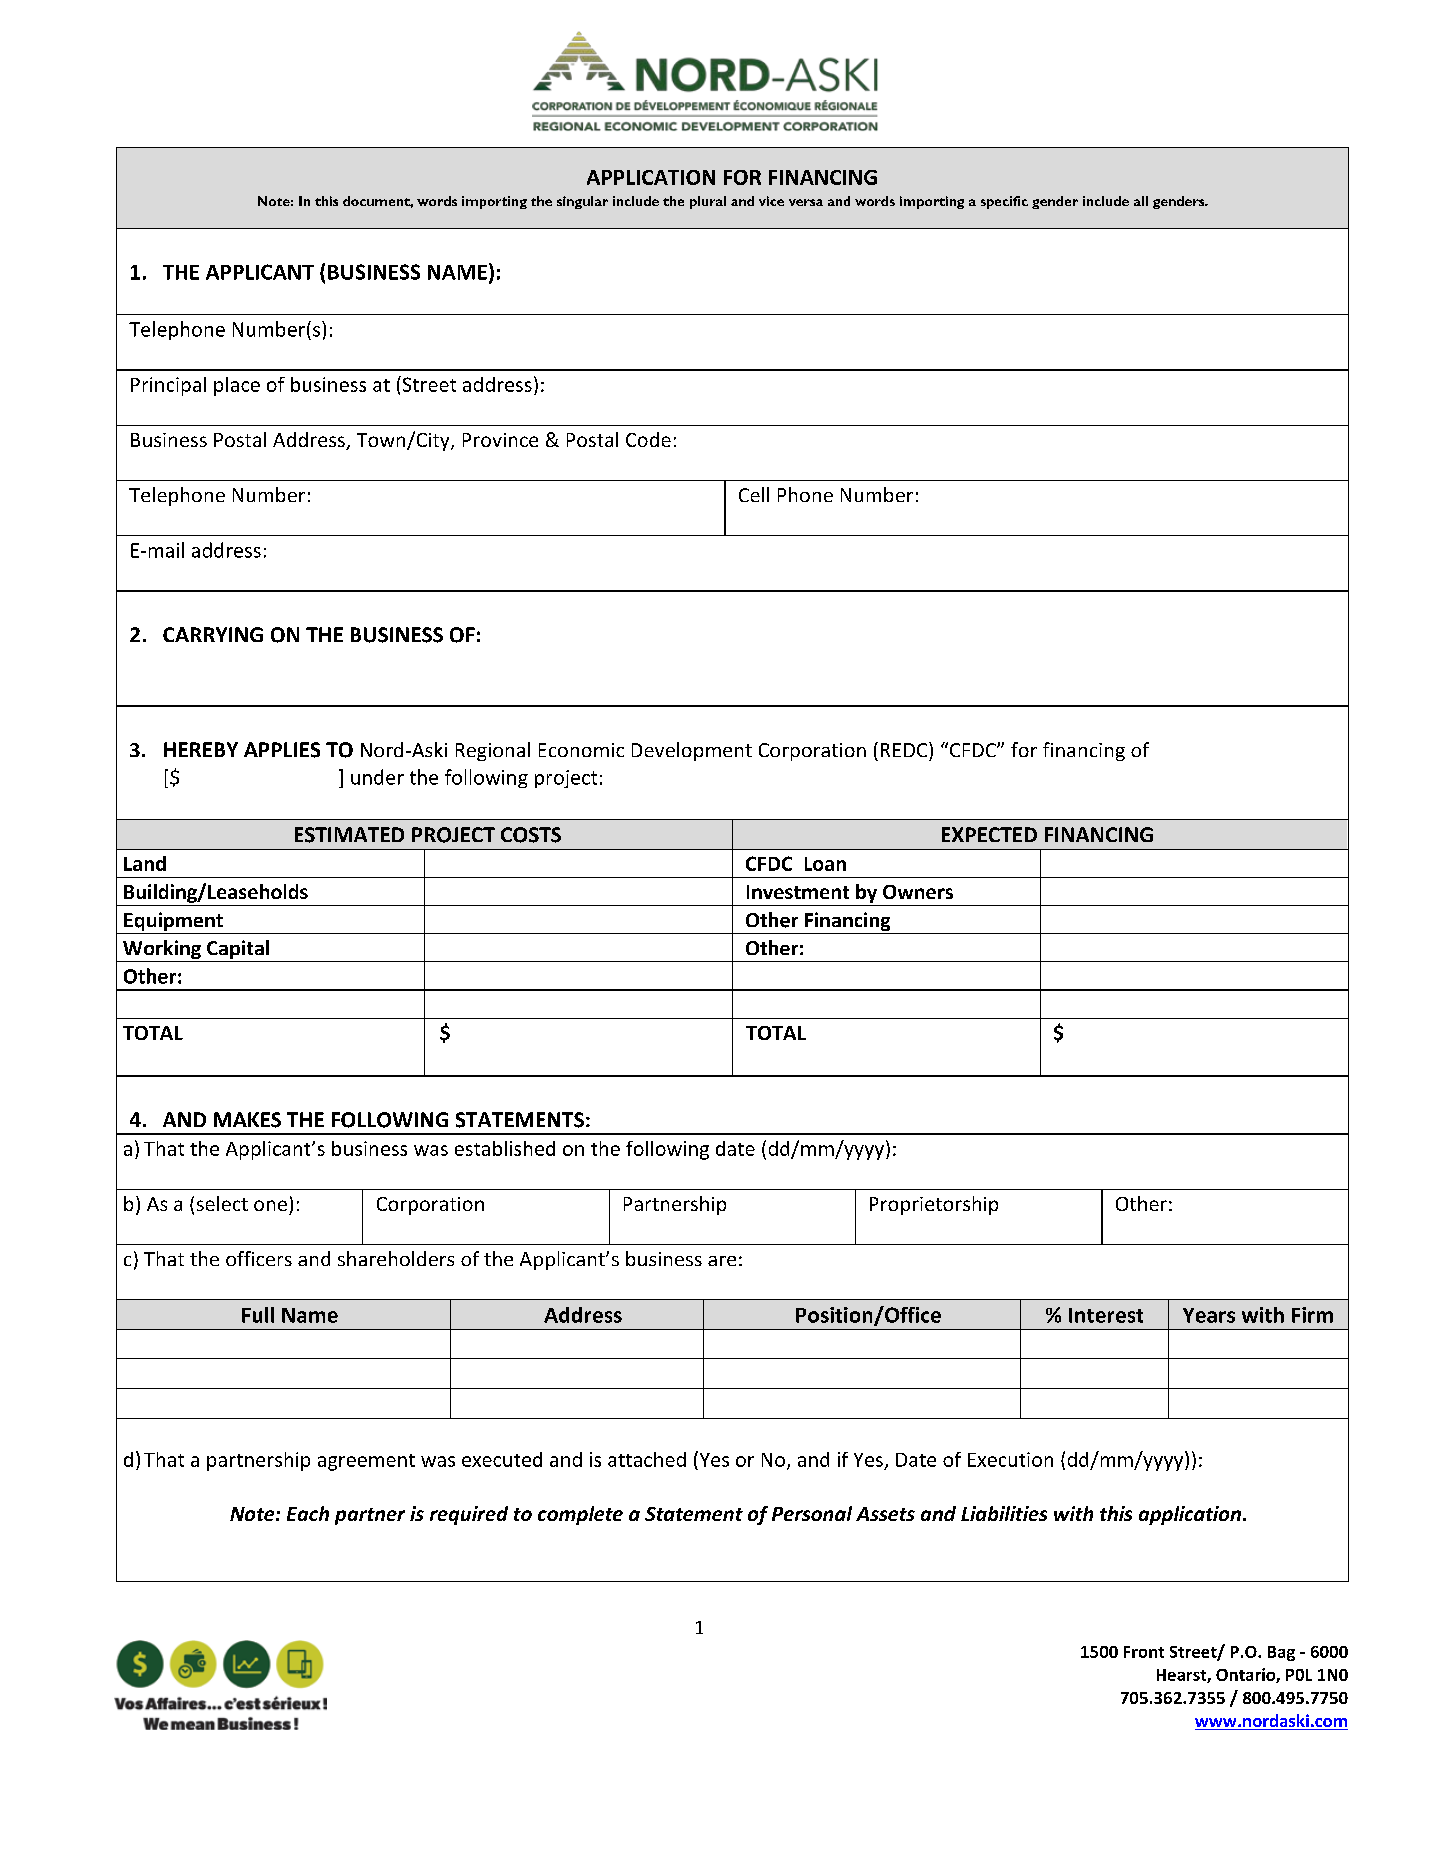  I want to click on all, so click(1141, 201).
